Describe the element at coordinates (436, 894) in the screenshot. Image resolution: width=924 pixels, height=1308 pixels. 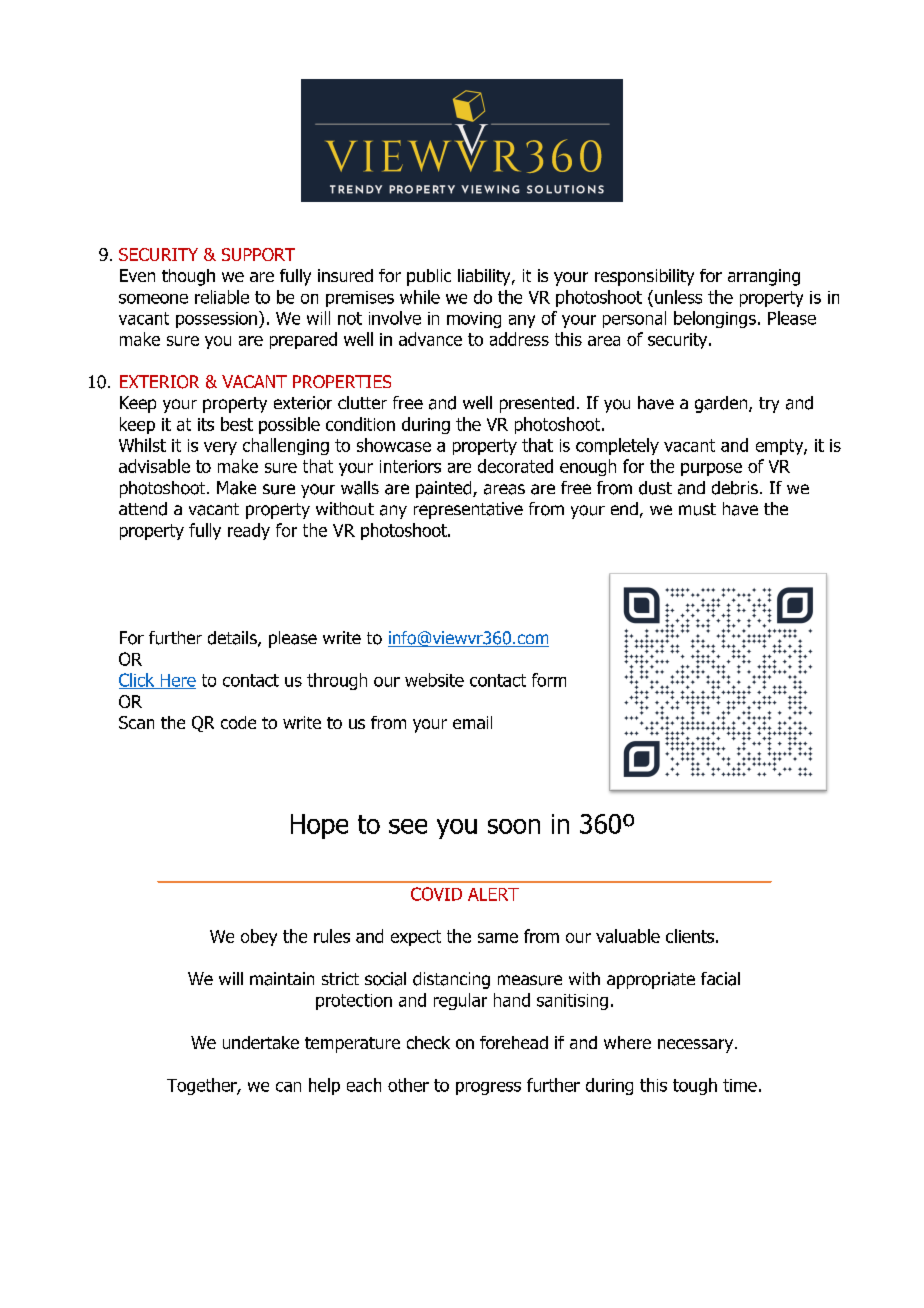
I see `COVID` at that location.
